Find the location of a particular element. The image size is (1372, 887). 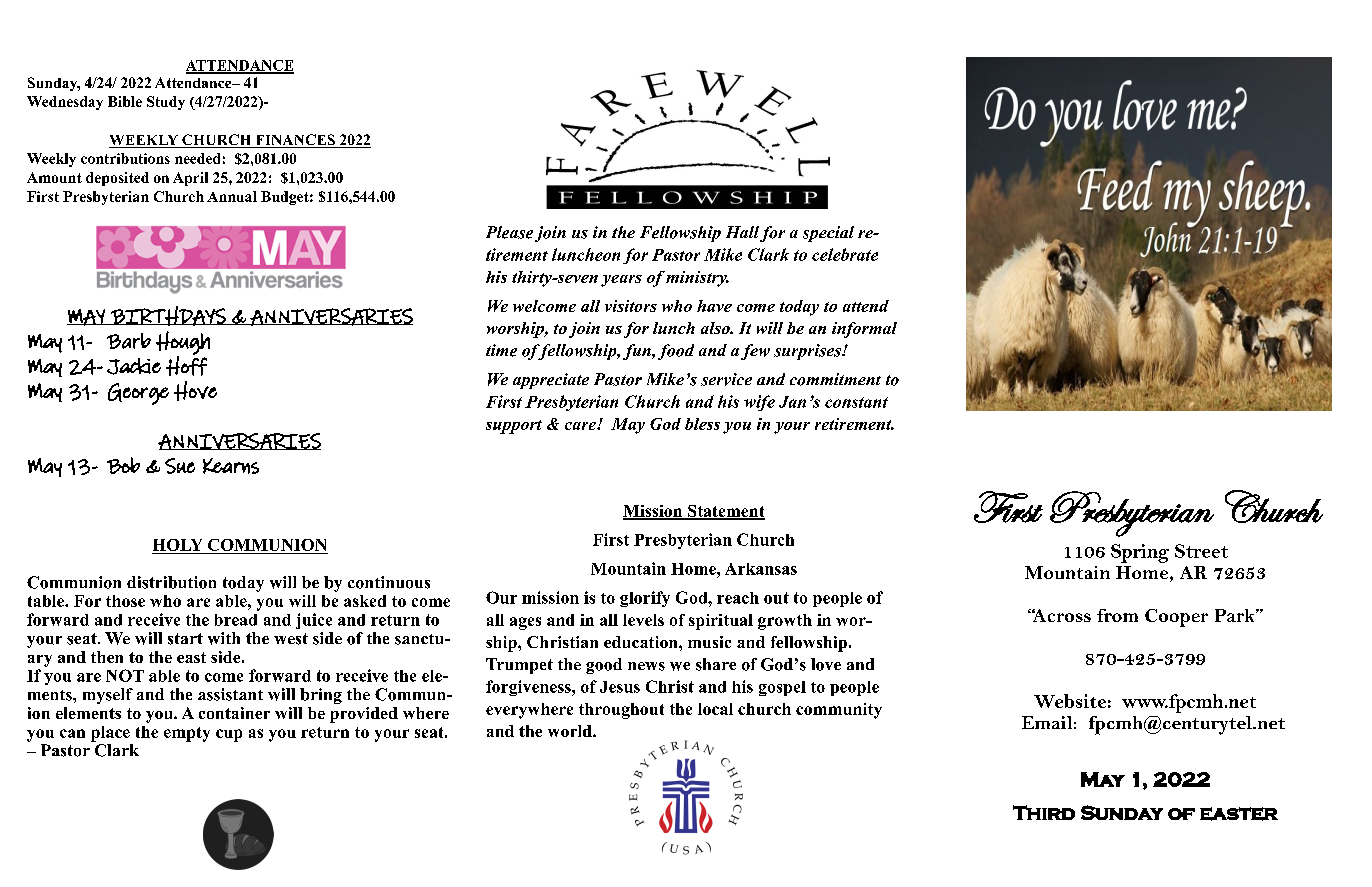

constant is located at coordinates (856, 402).
